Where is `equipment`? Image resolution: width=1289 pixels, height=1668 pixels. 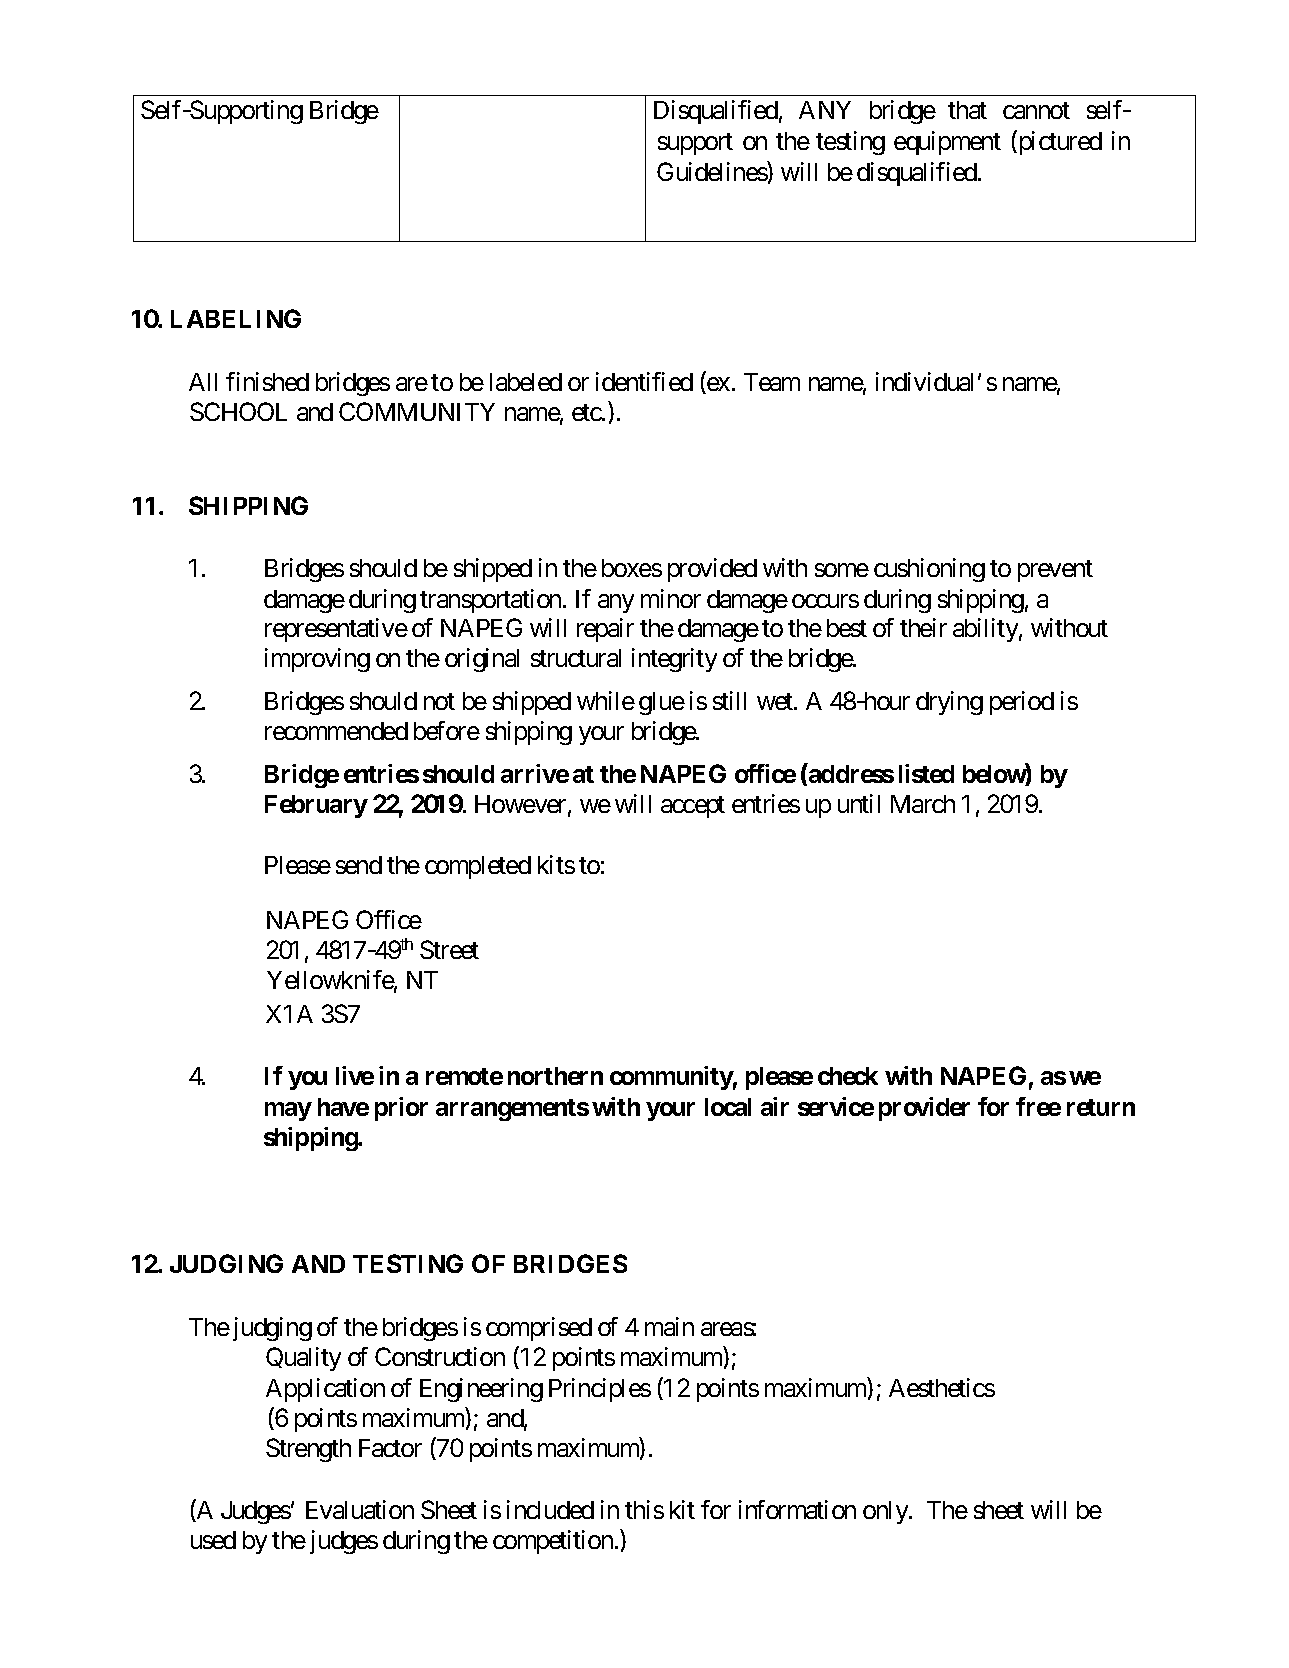 equipment is located at coordinates (947, 143).
